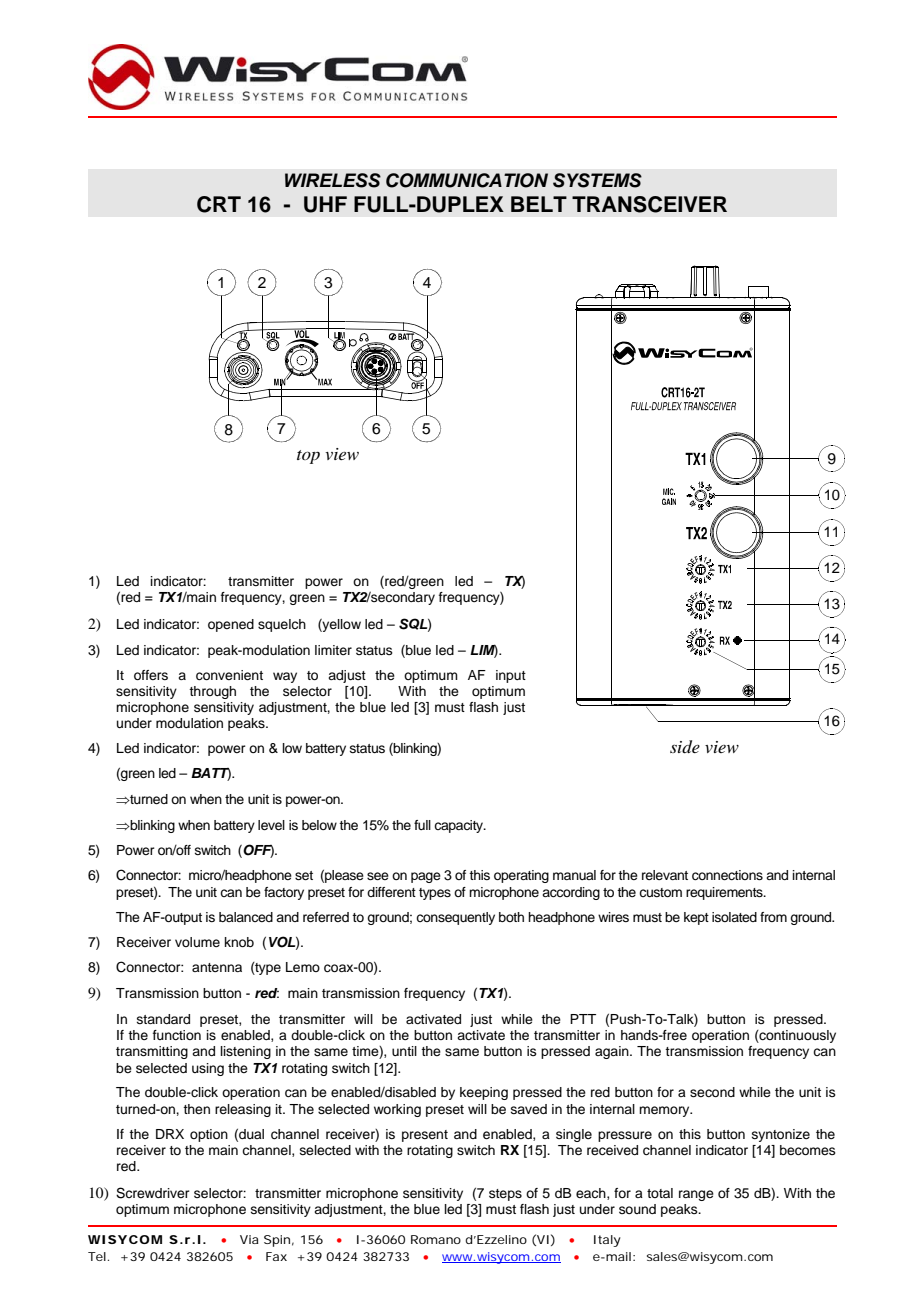 The width and height of the image is (924, 1308). I want to click on COMMUNICATION, so click(467, 180).
